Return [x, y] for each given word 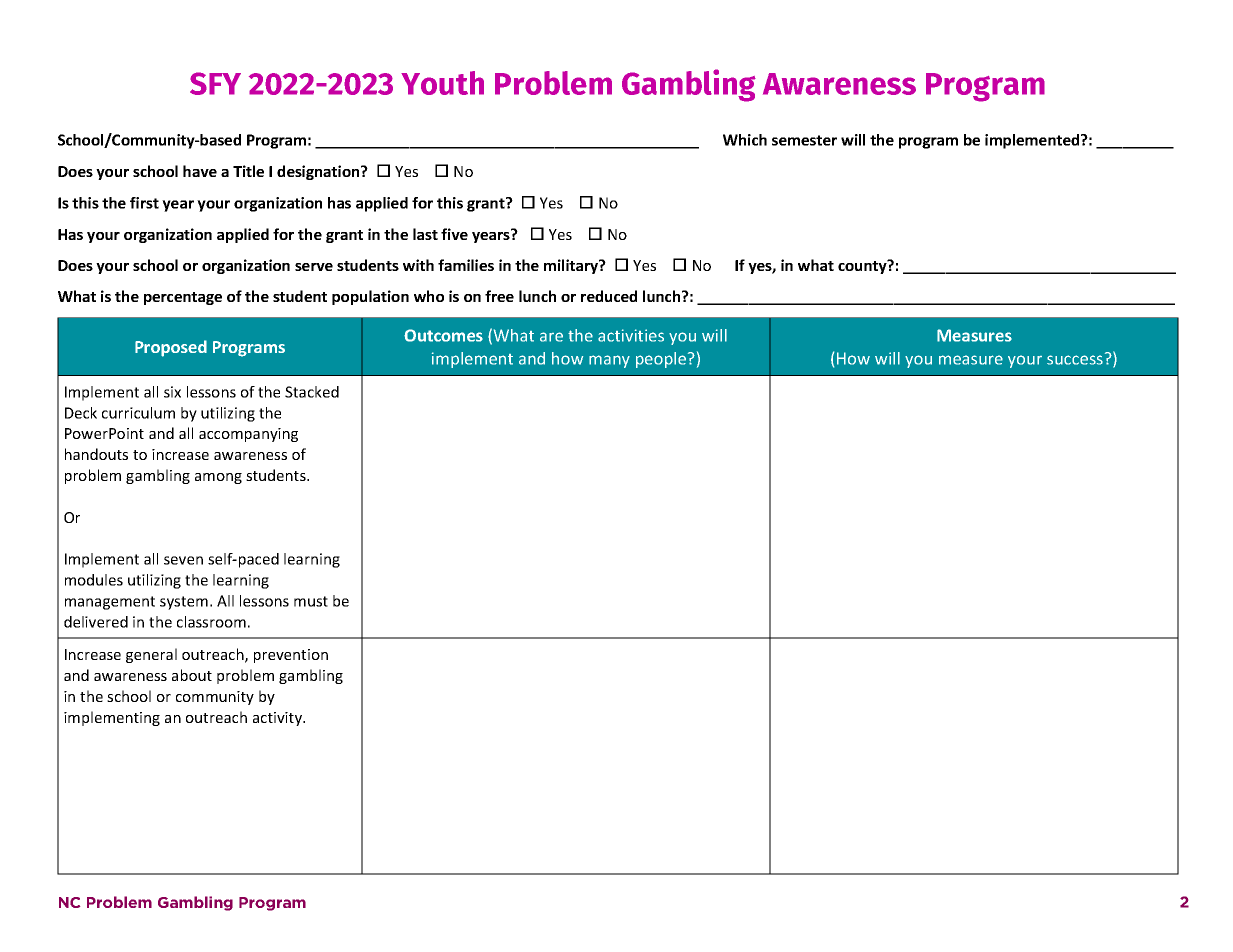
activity [278, 719]
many [609, 361]
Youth [442, 83]
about [192, 675]
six [172, 392]
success [1075, 360]
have [200, 171]
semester [804, 140]
